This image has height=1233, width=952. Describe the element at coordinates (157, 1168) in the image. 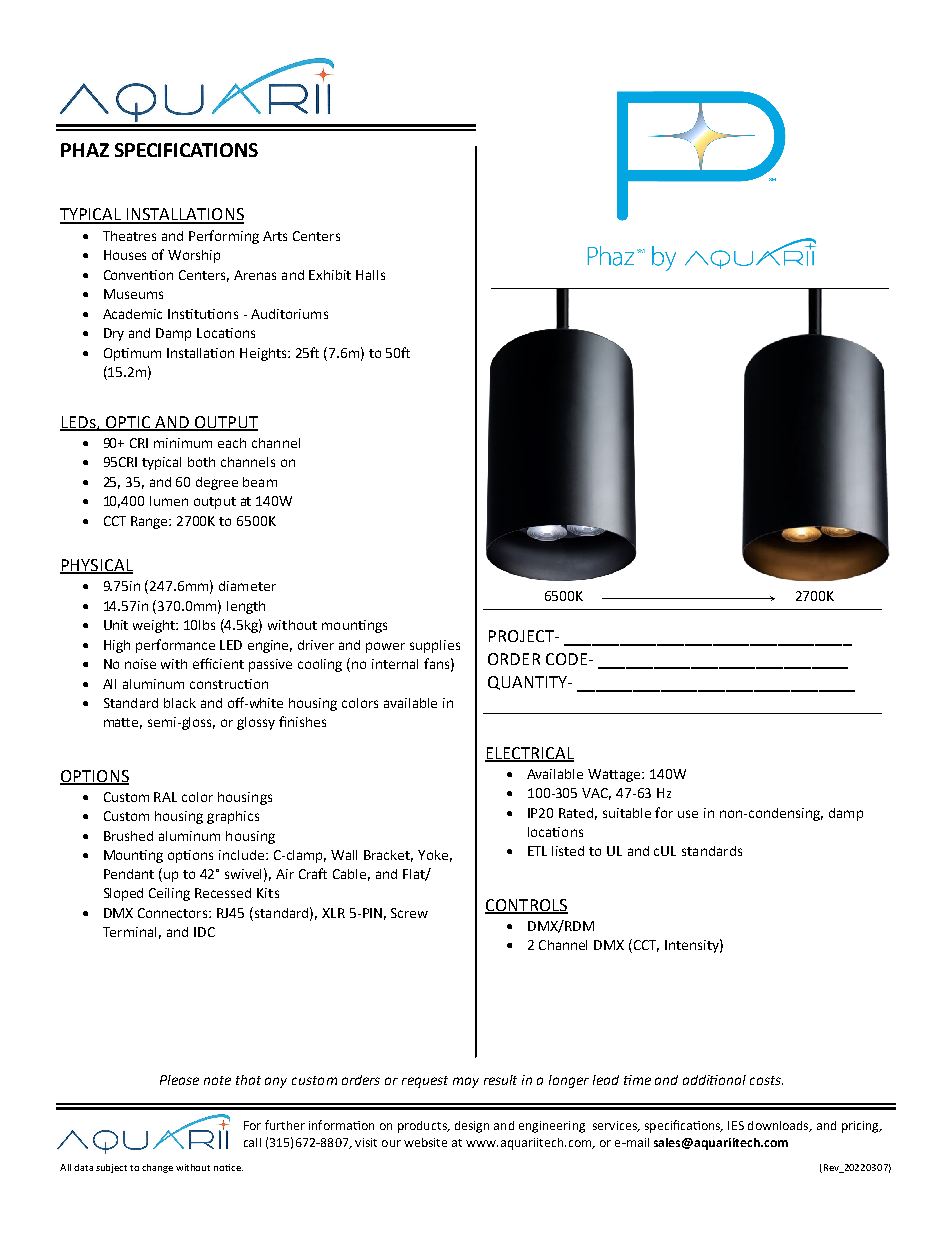

I see `change` at that location.
